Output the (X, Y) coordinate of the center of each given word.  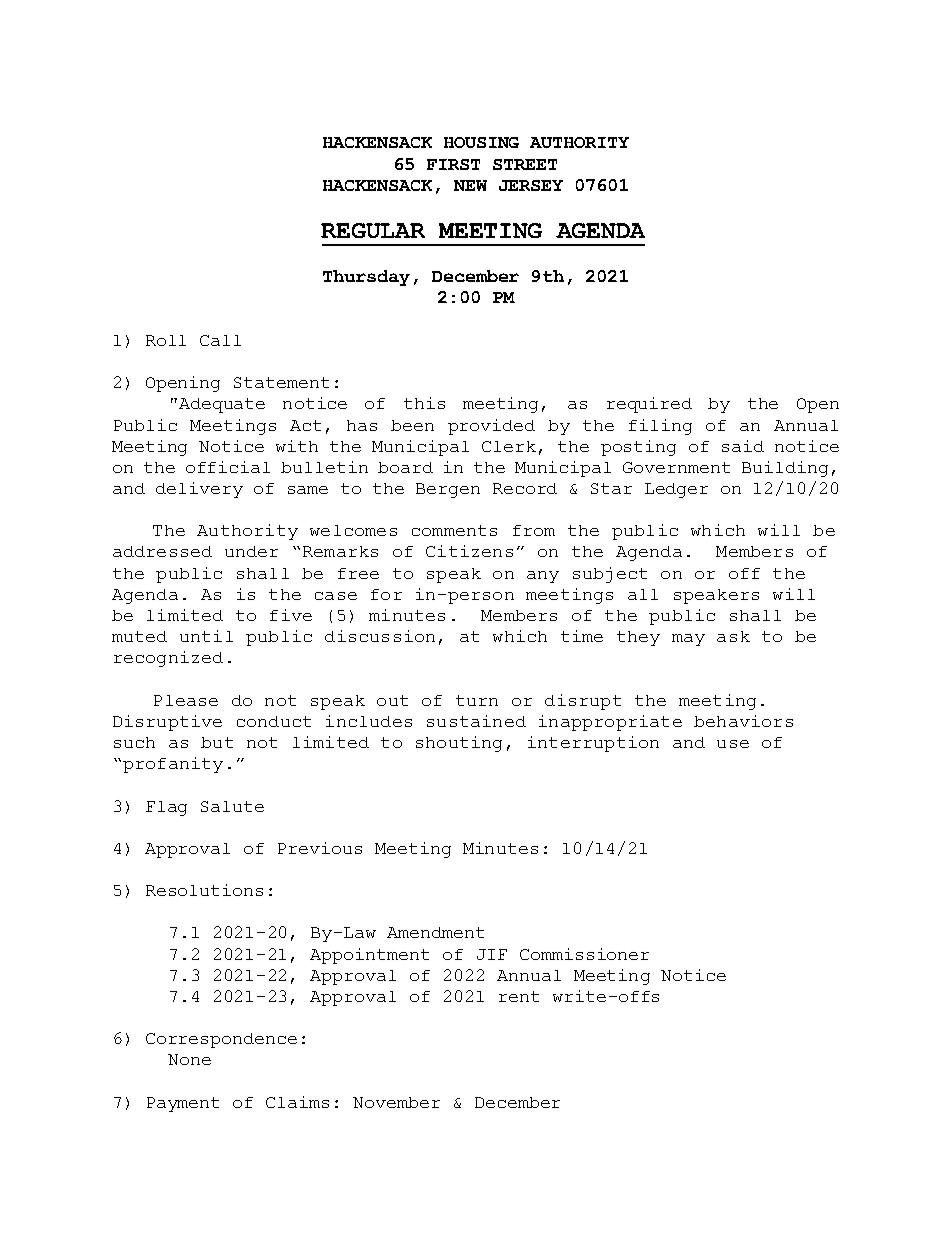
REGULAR (373, 230)
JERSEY (531, 185)
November (396, 1102)
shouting (459, 744)
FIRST (453, 164)
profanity (173, 765)
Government (676, 467)
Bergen (448, 490)
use (733, 744)
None (189, 1059)
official (228, 467)
